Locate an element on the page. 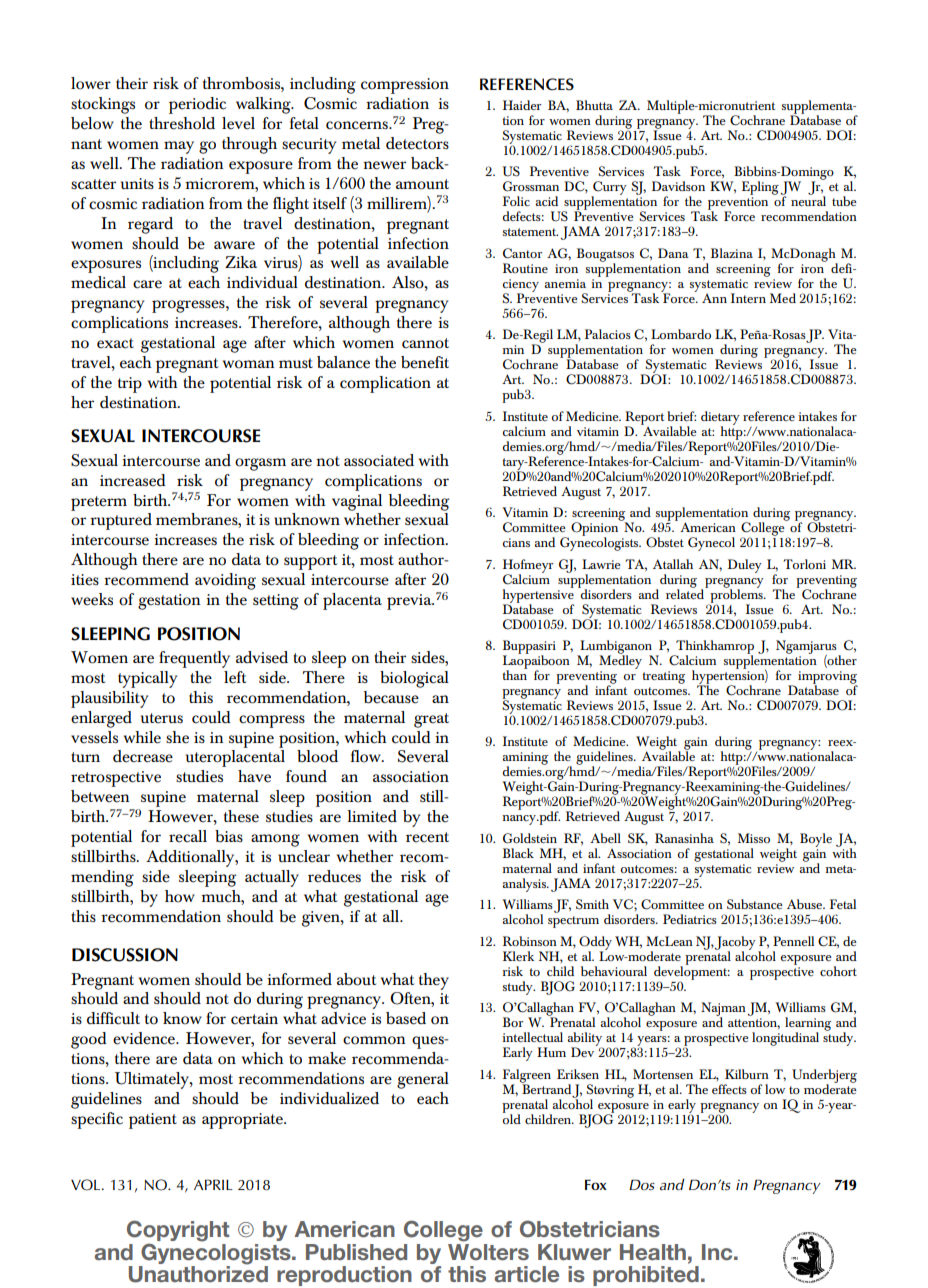 Image resolution: width=928 pixels, height=1288 pixels. Davidson is located at coordinates (678, 186).
